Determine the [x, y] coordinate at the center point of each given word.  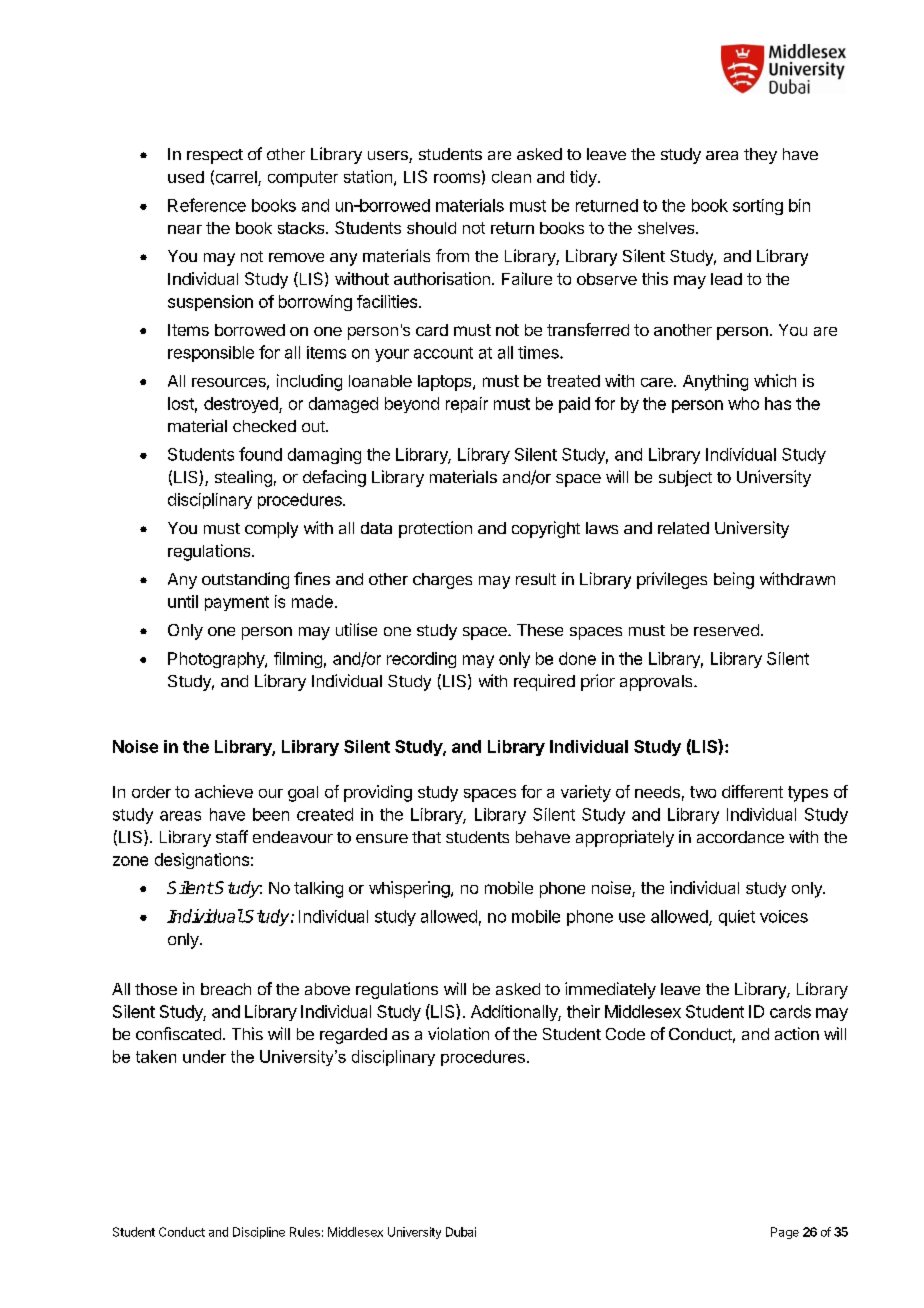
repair [467, 405]
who [743, 403]
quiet [737, 918]
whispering [410, 889]
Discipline [259, 1233]
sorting [758, 207]
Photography [217, 660]
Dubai [461, 1232]
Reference [207, 205]
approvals [657, 683]
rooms [457, 178]
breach [226, 989]
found [260, 454]
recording [421, 660]
